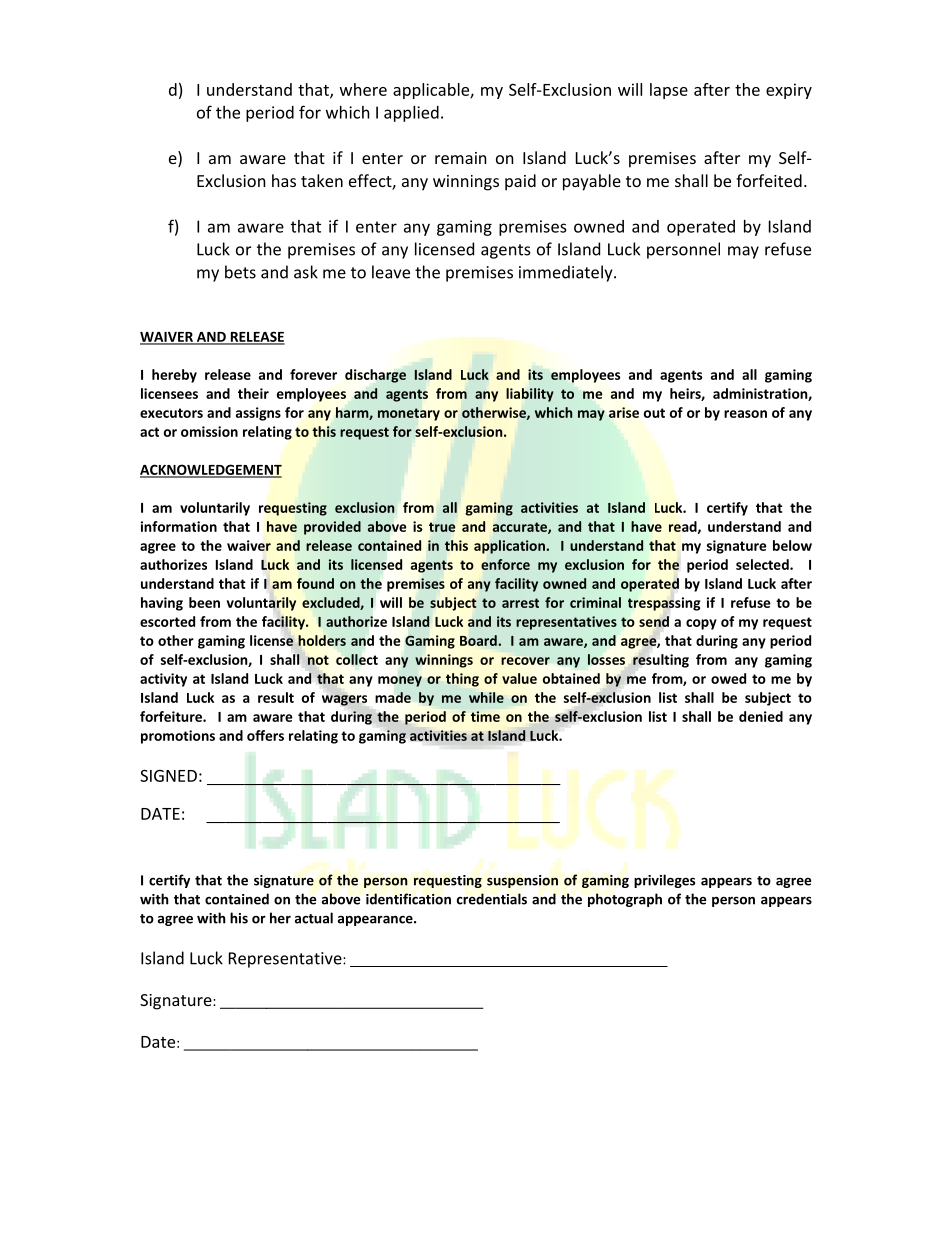  What do you see at coordinates (763, 564) in the page?
I see `selected` at bounding box center [763, 564].
